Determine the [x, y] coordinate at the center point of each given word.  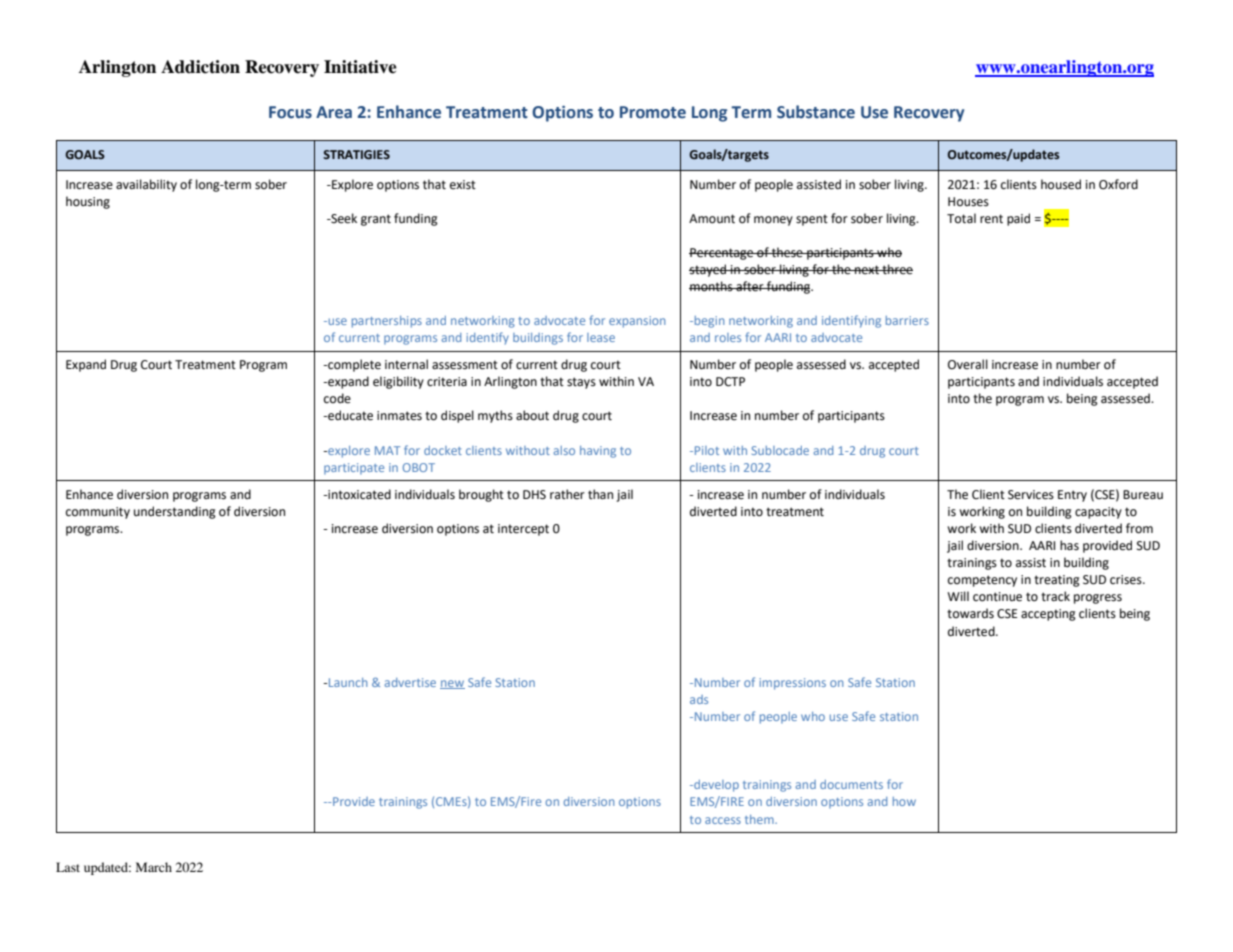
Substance [816, 112]
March [154, 867]
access [723, 820]
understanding [175, 512]
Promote [653, 112]
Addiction [200, 67]
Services [1031, 495]
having [598, 452]
